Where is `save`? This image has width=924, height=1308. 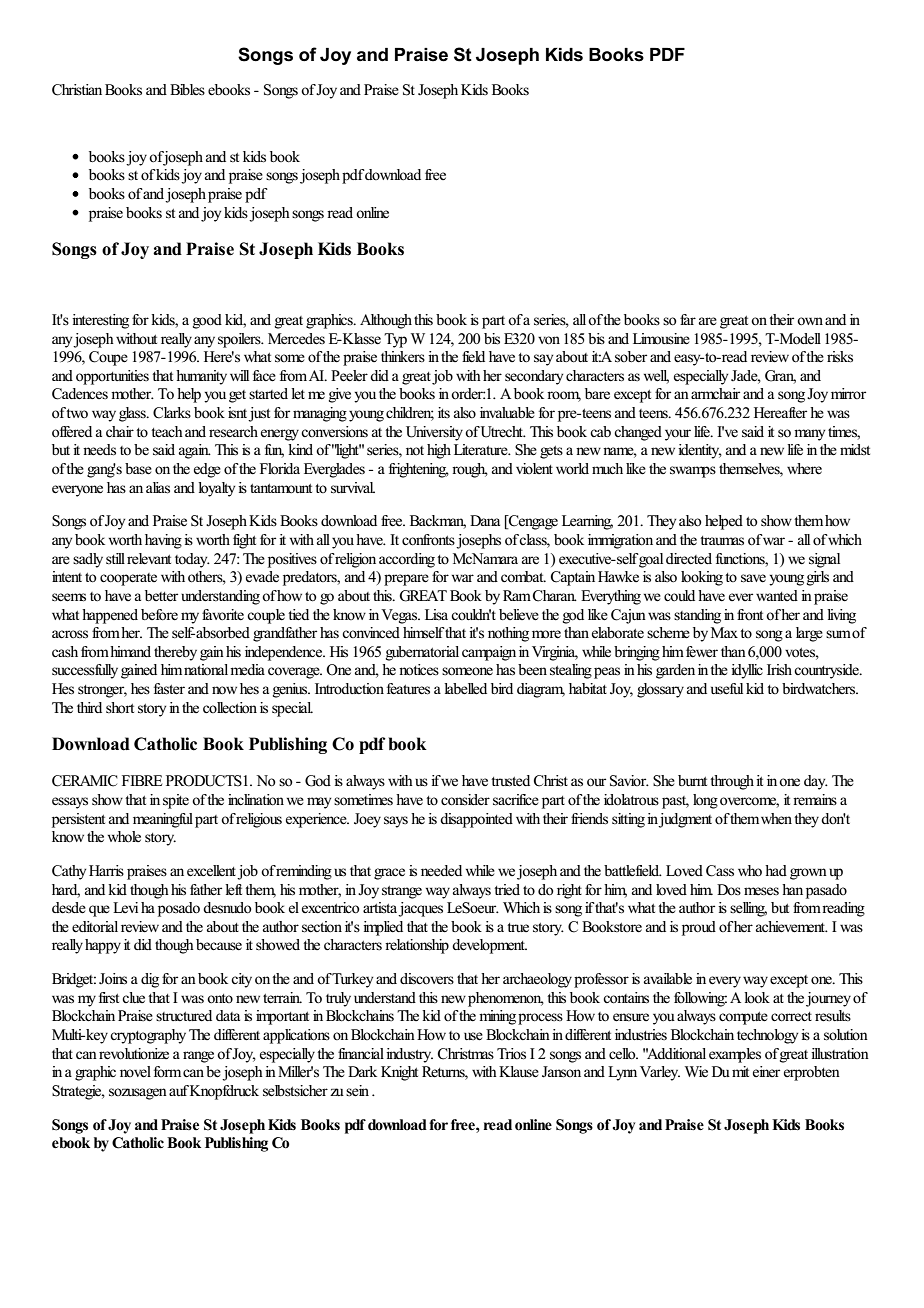 save is located at coordinates (753, 578).
